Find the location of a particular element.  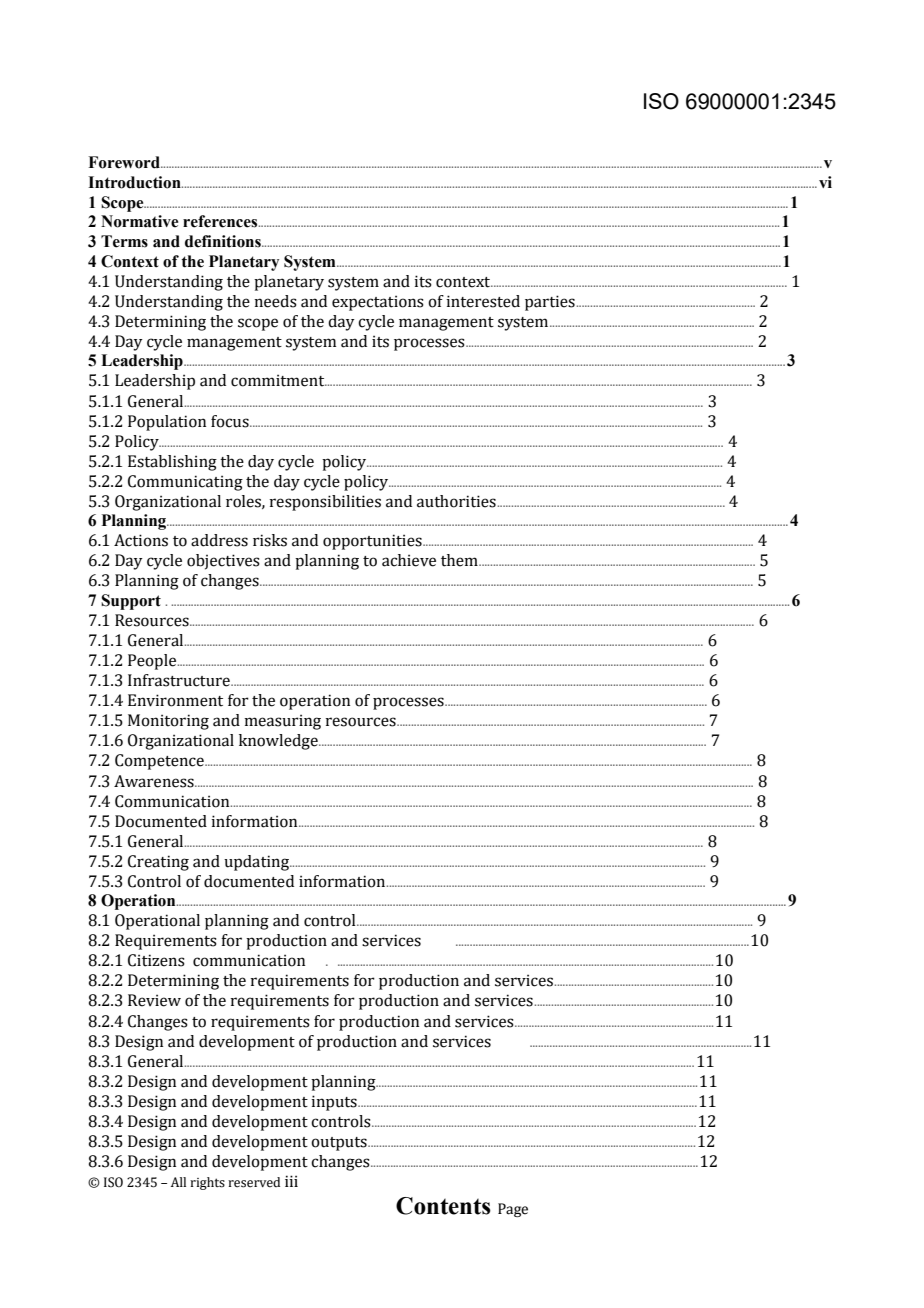

interested is located at coordinates (483, 301).
